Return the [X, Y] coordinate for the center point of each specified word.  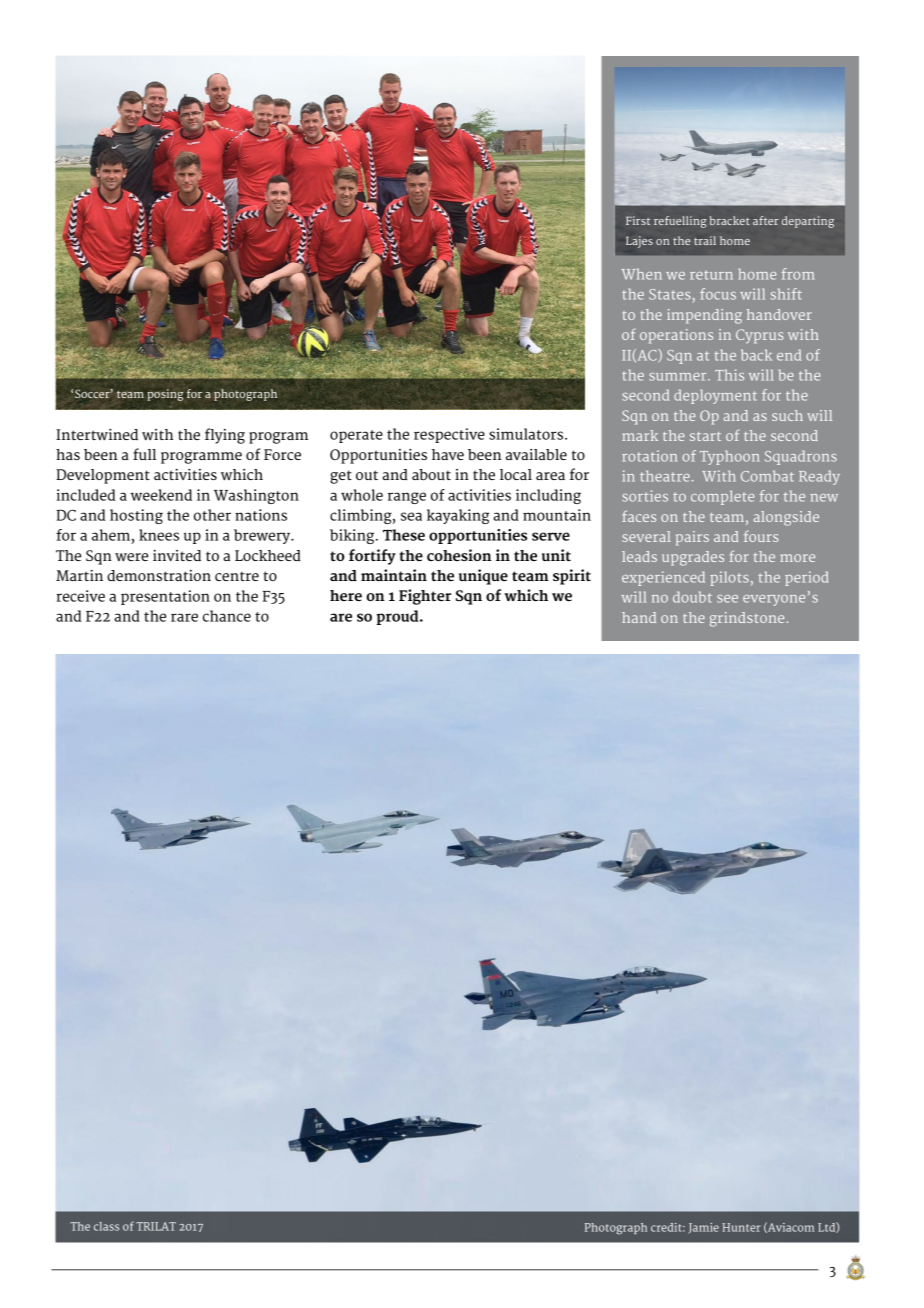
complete [722, 497]
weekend [161, 495]
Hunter [741, 1227]
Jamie [703, 1228]
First [638, 220]
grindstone [748, 619]
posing [165, 395]
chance [227, 616]
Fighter [425, 597]
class [106, 1226]
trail [705, 240]
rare [184, 617]
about [431, 475]
